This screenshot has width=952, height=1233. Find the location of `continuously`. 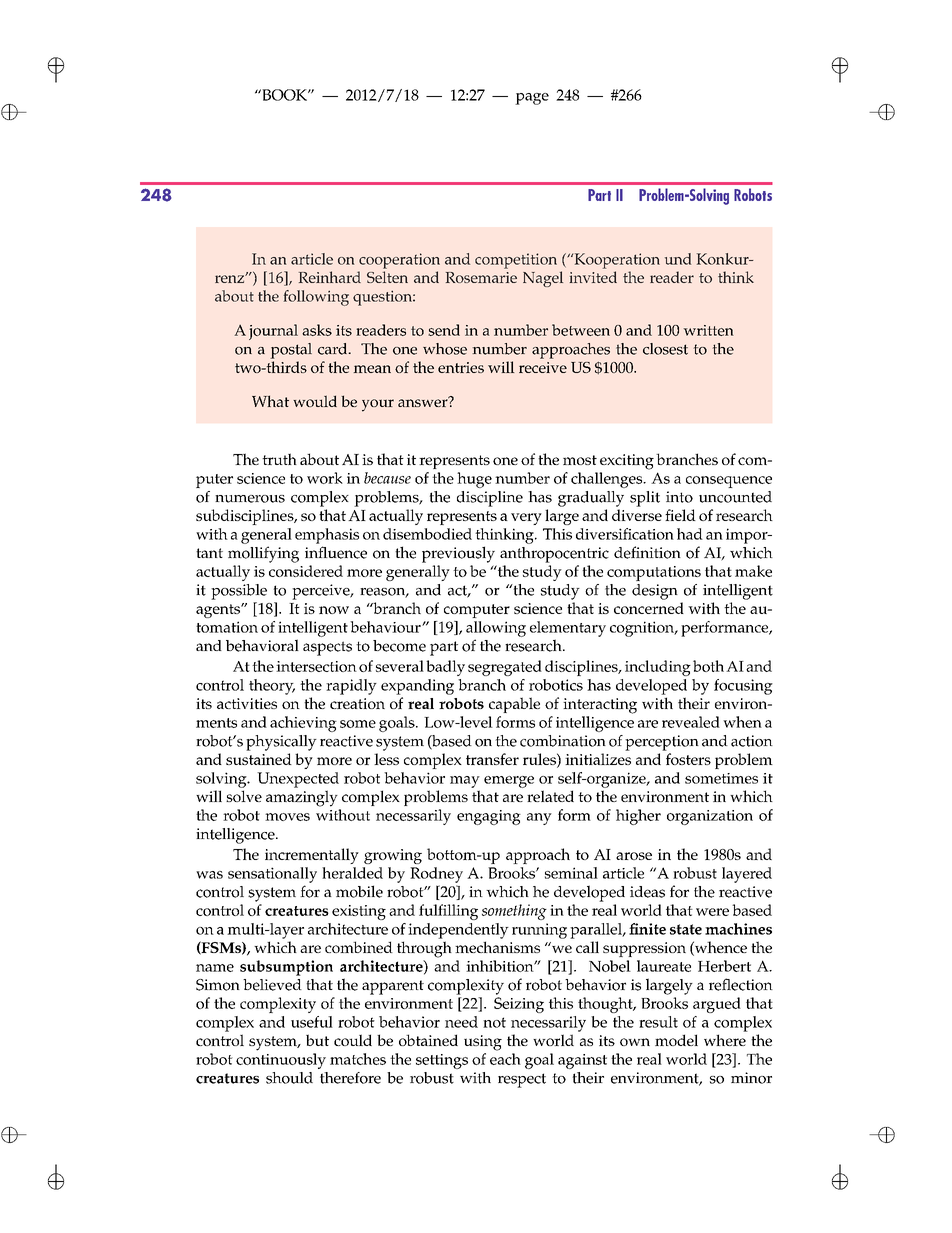

continuously is located at coordinates (281, 1061).
